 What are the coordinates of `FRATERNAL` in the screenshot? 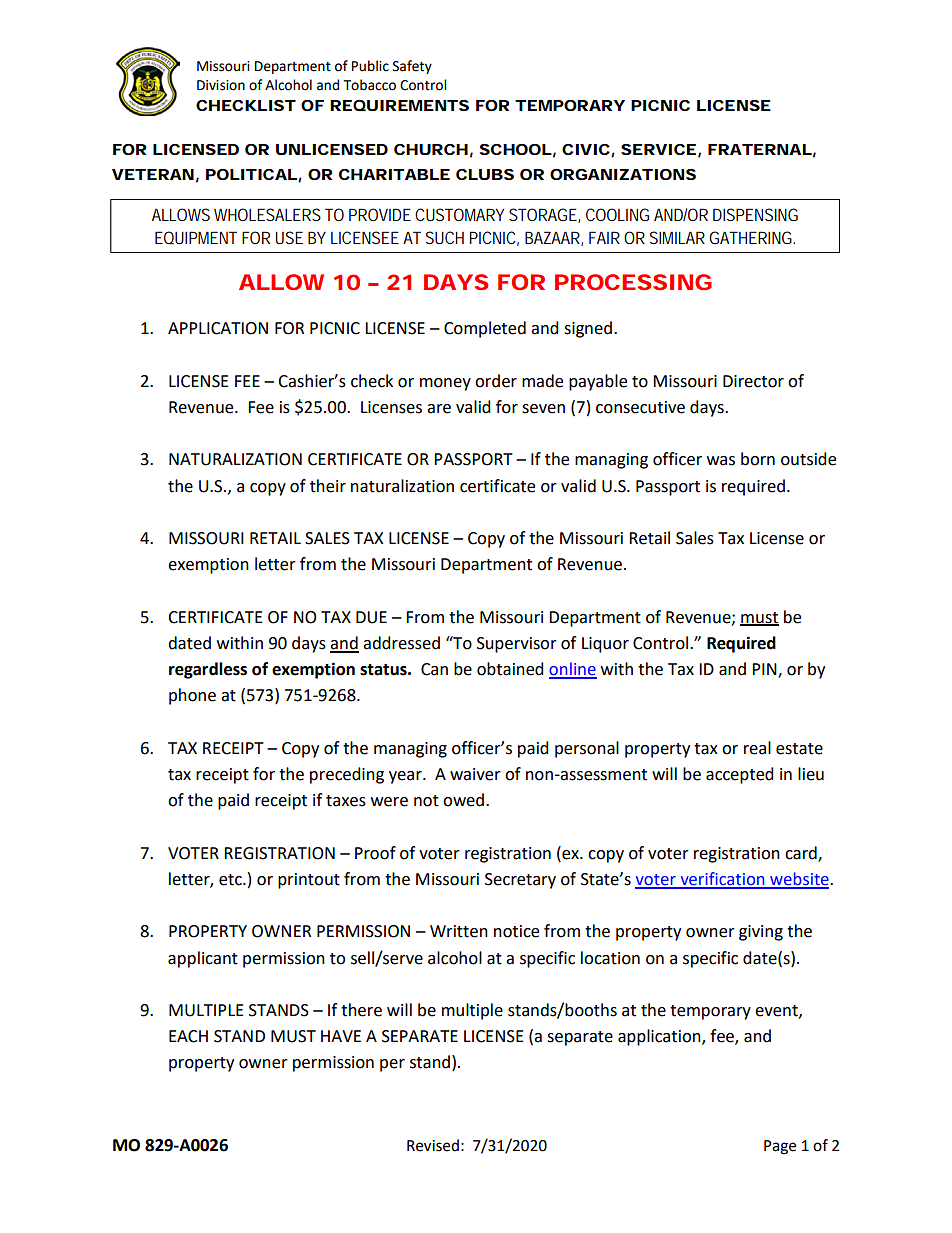 It's located at (760, 149).
